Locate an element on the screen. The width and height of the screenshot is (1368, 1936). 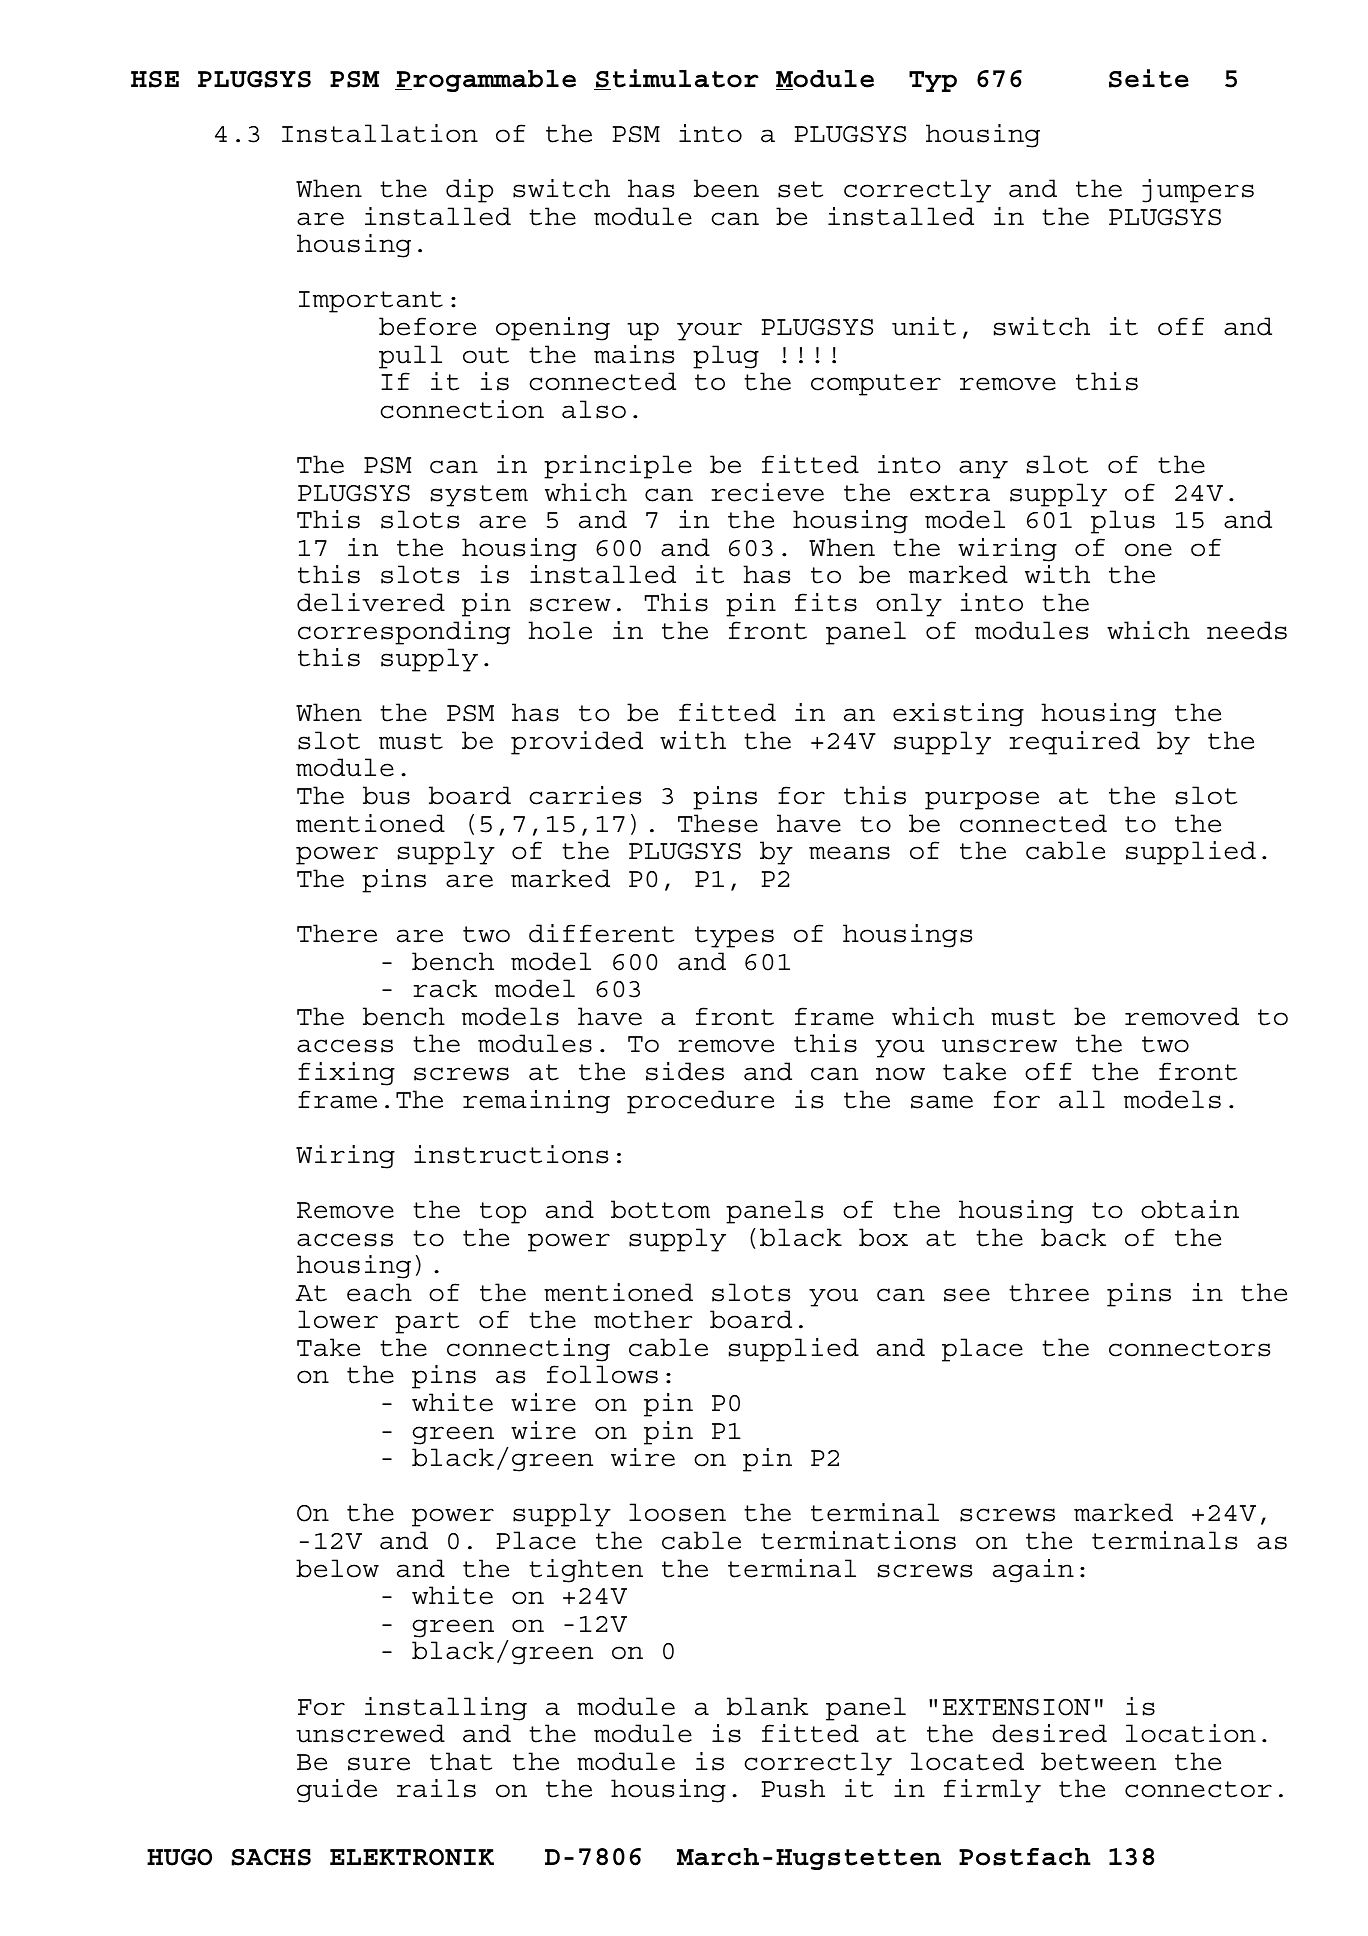
types is located at coordinates (734, 937).
